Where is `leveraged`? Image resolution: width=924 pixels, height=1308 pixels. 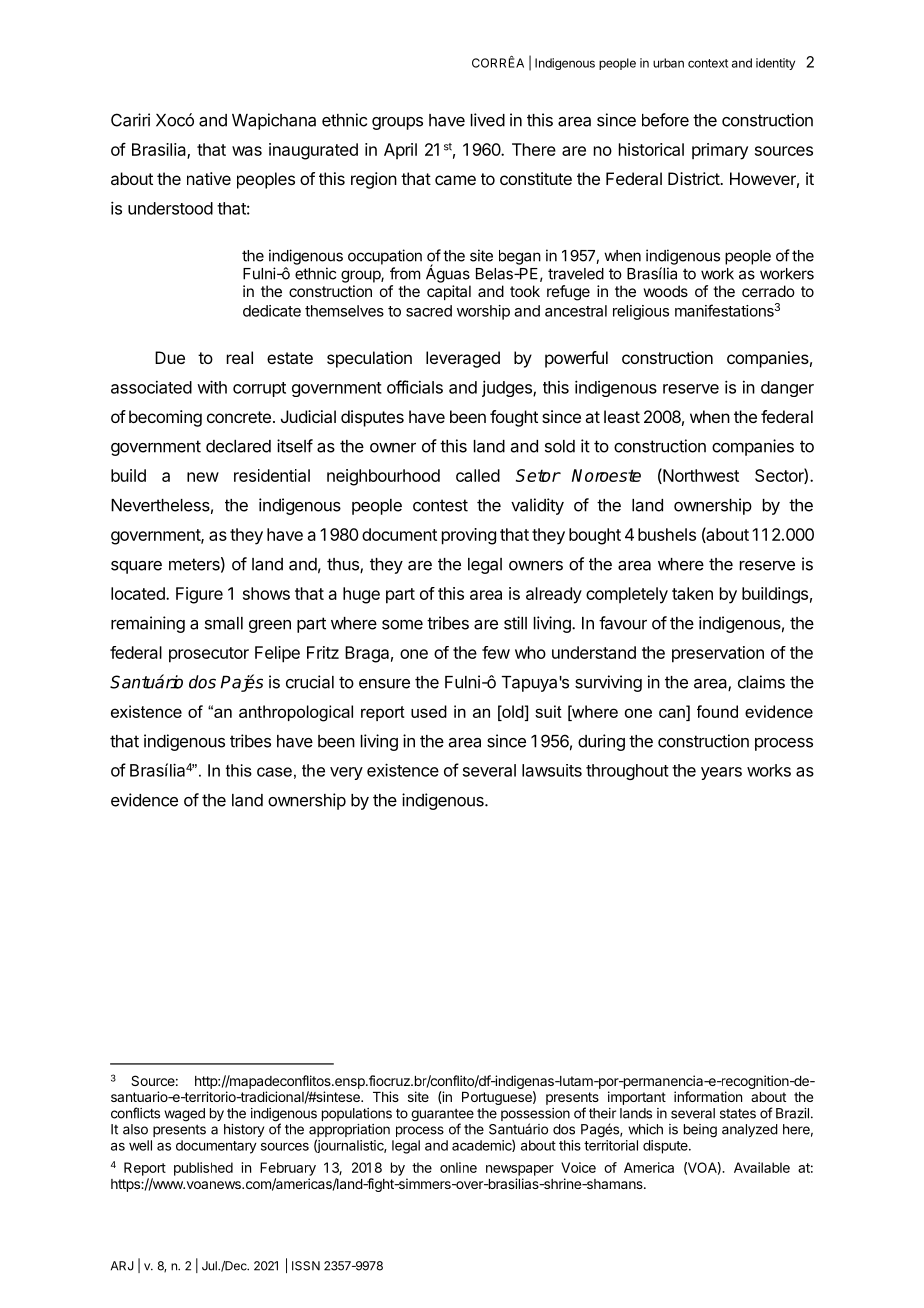 leveraged is located at coordinates (463, 359).
